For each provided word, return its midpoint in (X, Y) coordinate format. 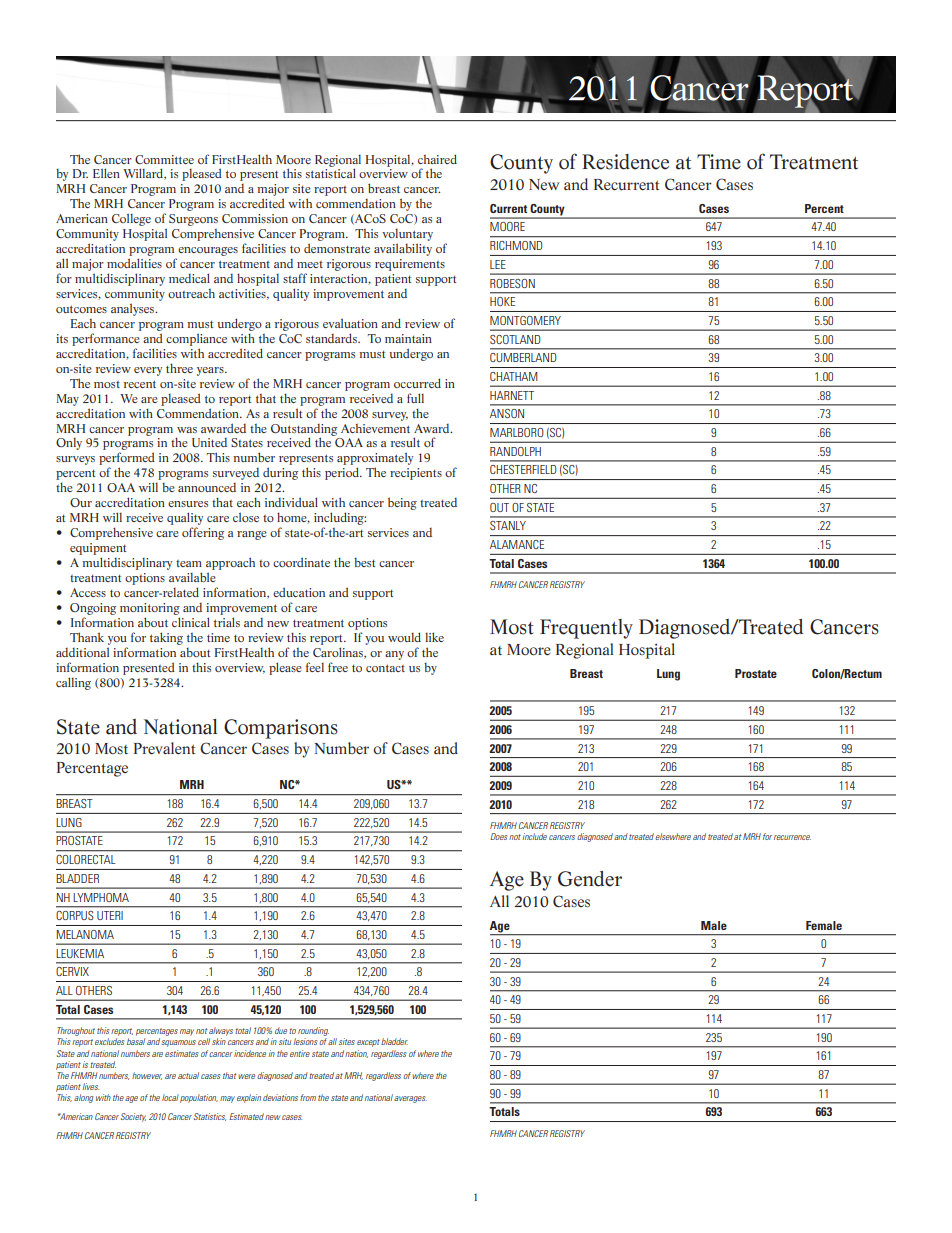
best (364, 562)
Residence (625, 162)
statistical (331, 173)
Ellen (106, 173)
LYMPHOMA (101, 897)
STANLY (508, 525)
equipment (98, 549)
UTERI (110, 915)
